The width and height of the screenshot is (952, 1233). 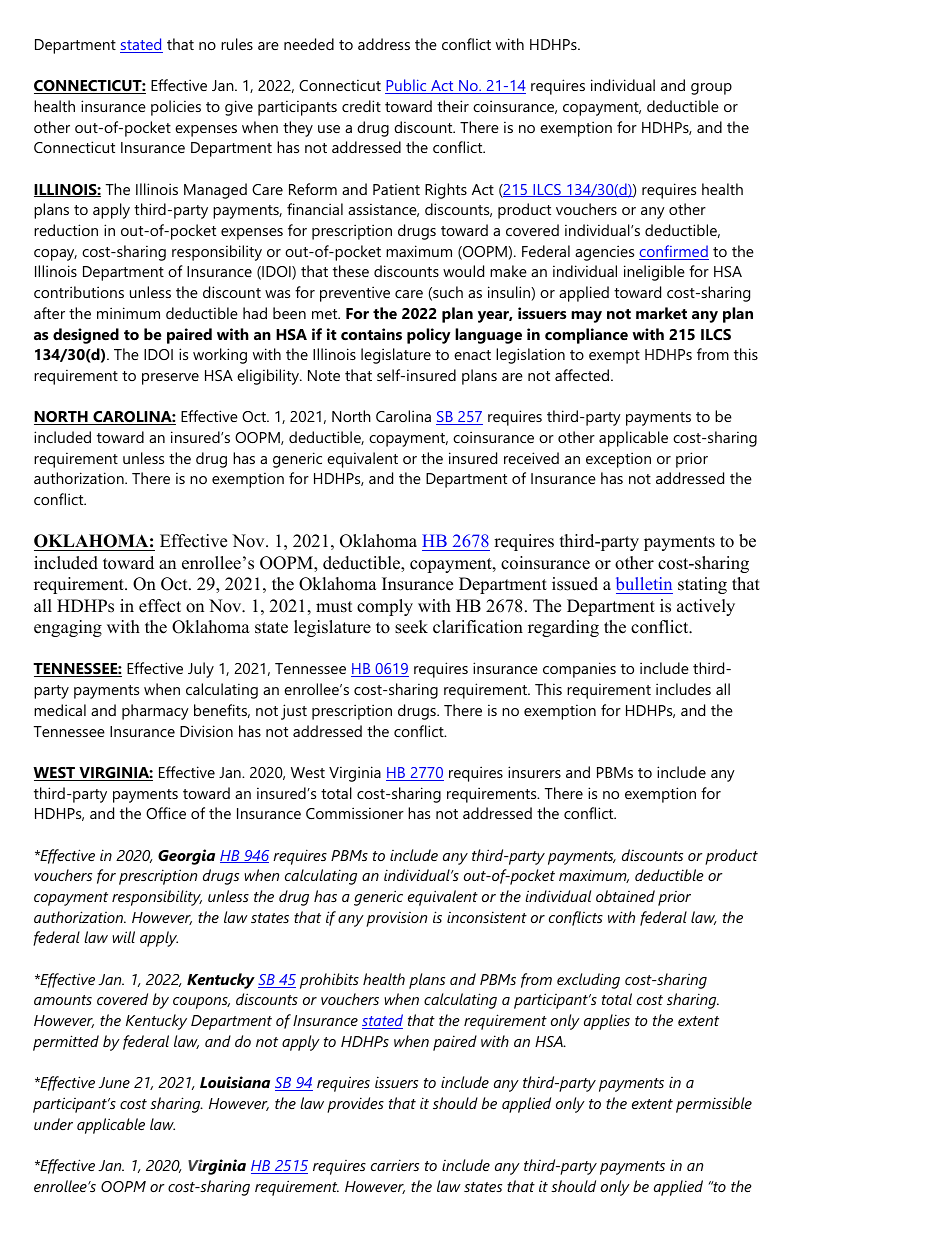 I want to click on Public, so click(x=407, y=86).
